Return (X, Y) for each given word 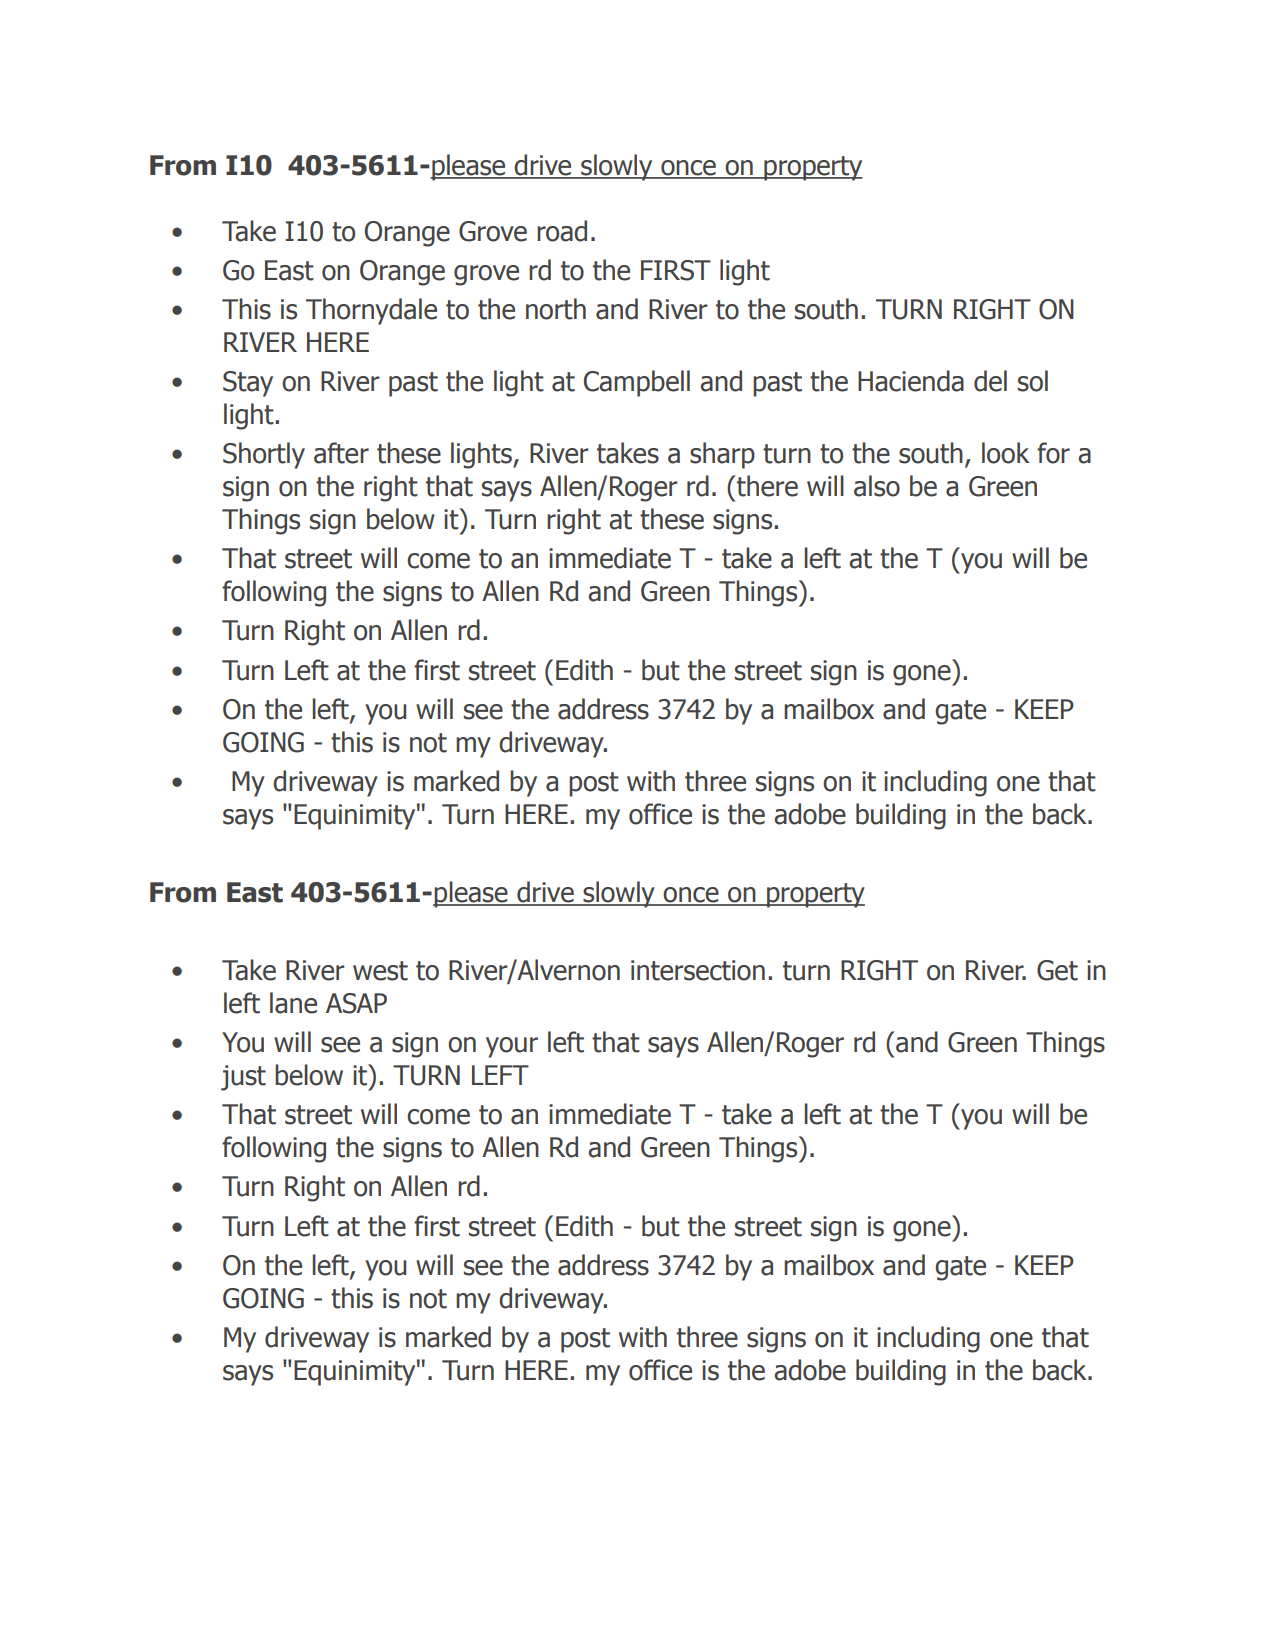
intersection (698, 970)
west (380, 971)
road (562, 231)
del (990, 381)
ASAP (356, 1003)
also (877, 486)
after (341, 453)
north (556, 309)
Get (1057, 970)
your (512, 1047)
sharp (722, 455)
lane (293, 1003)
